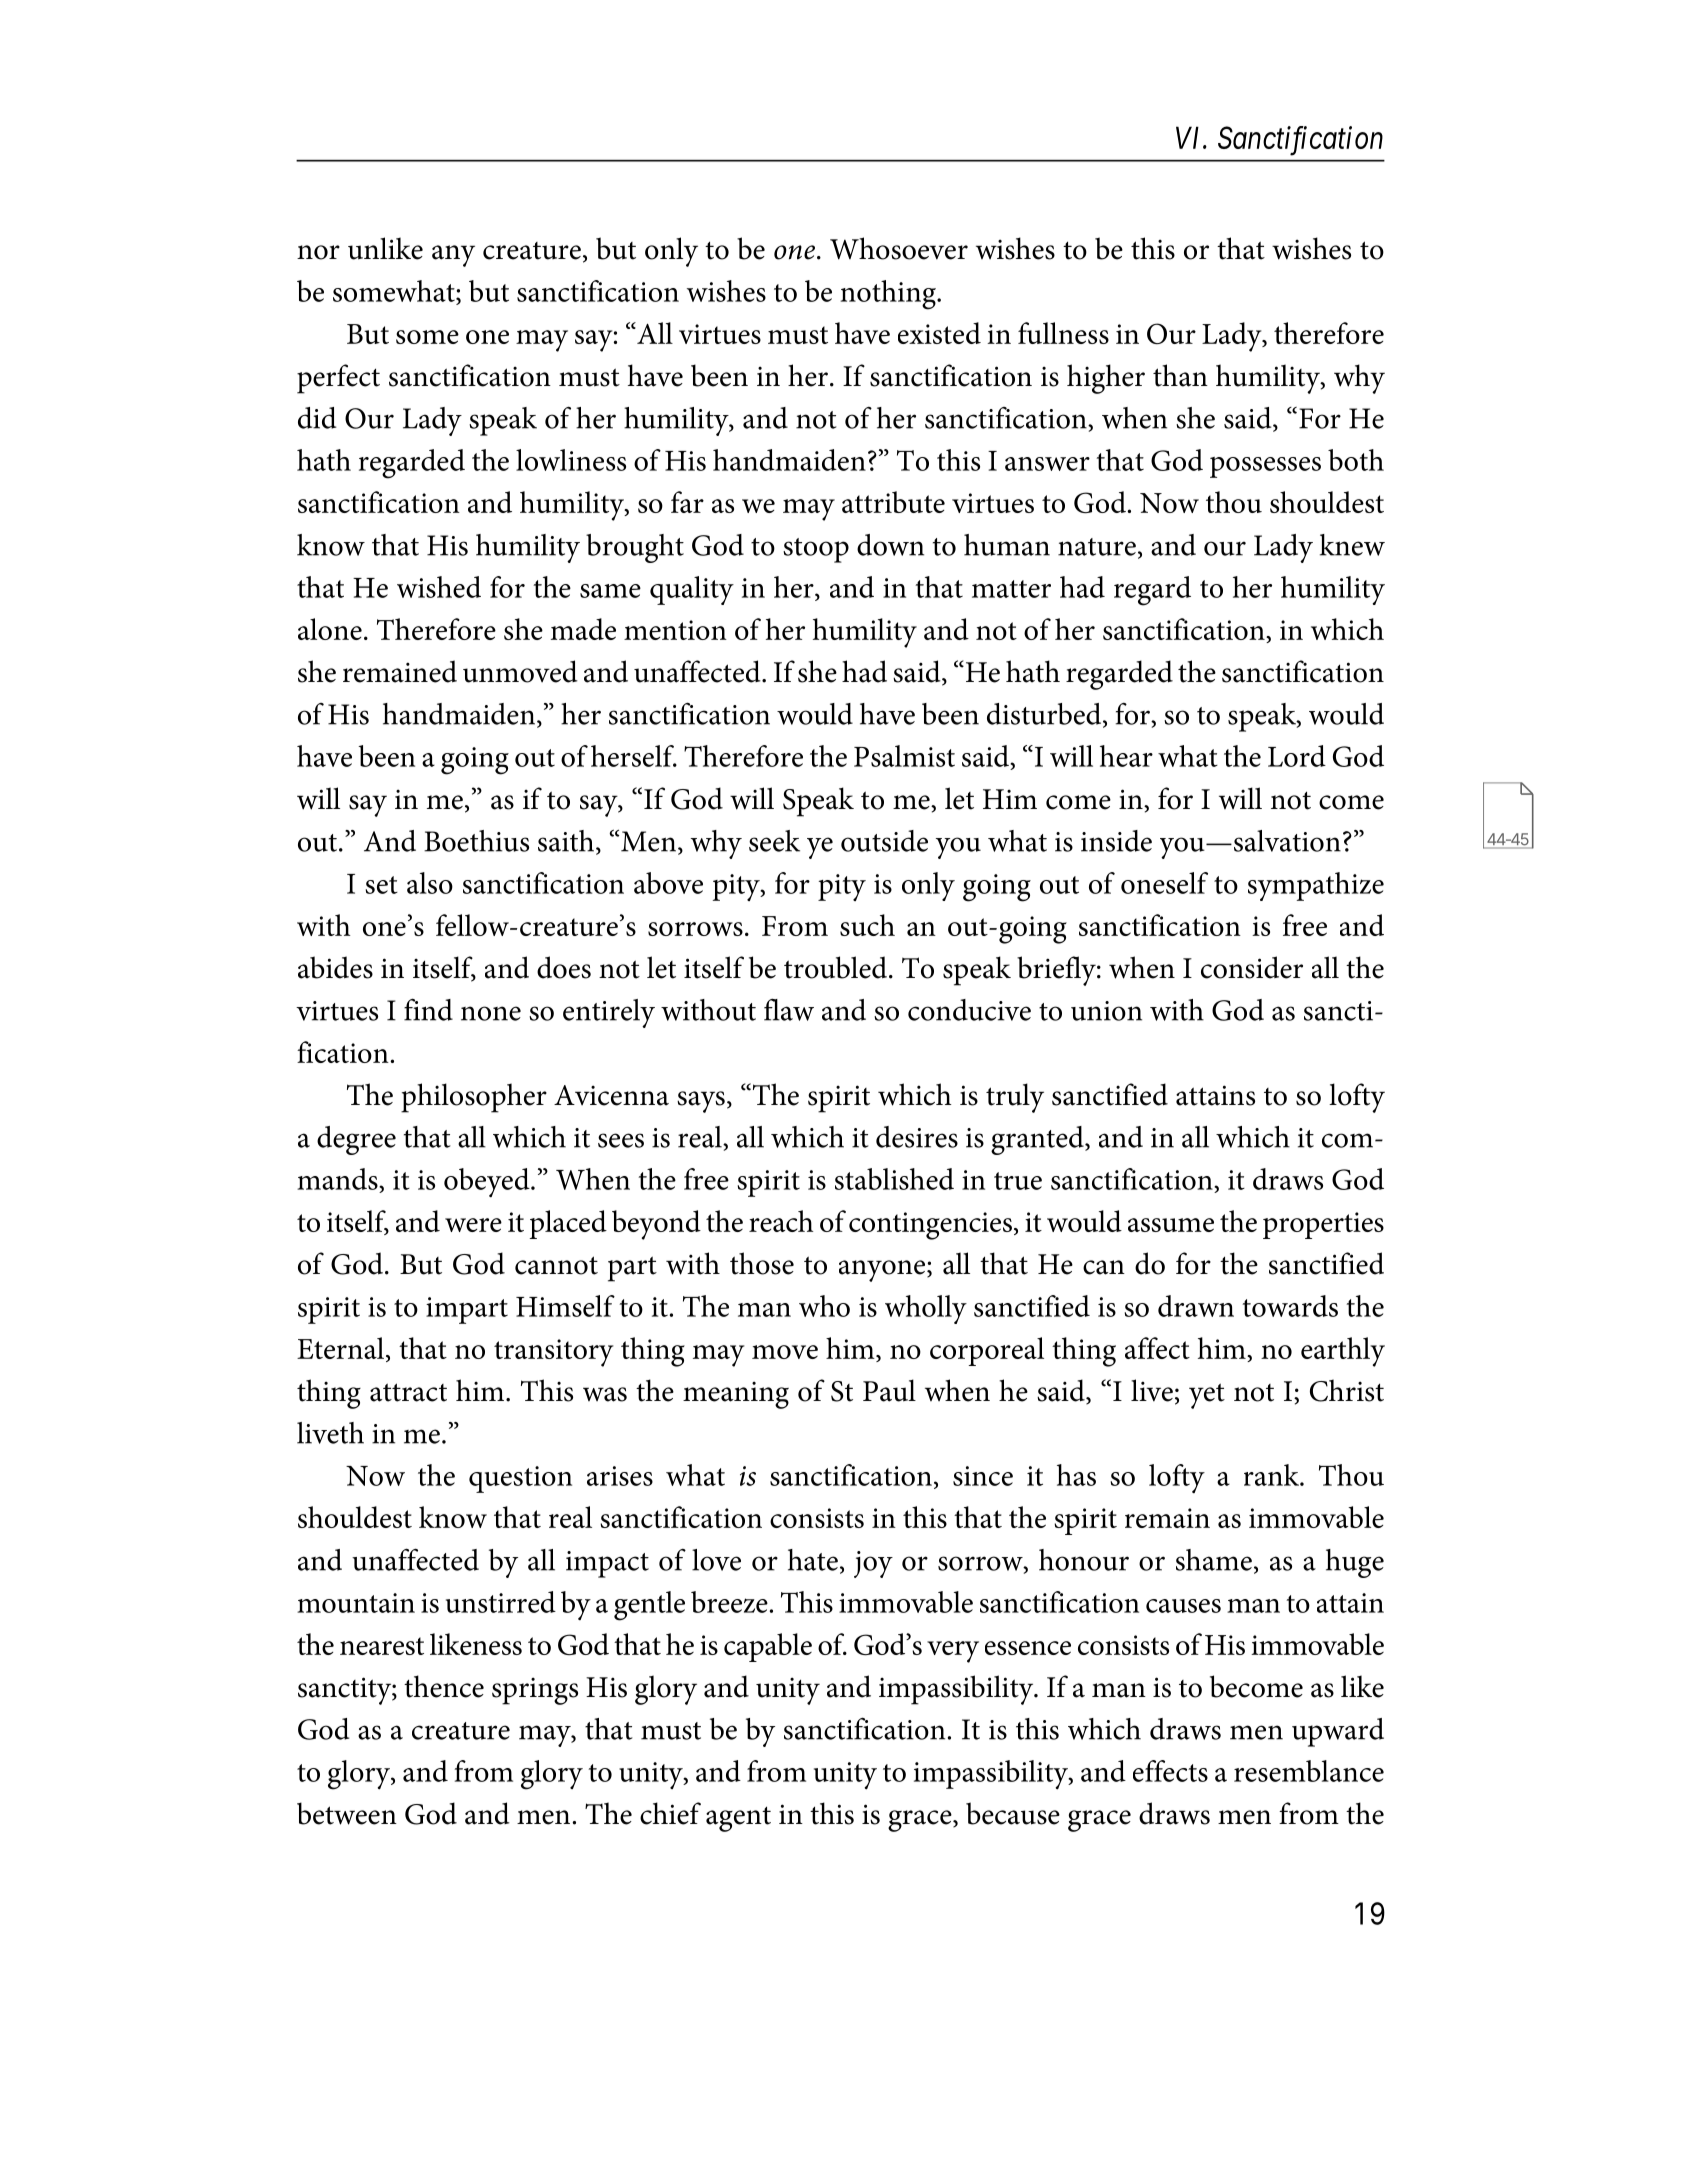  I want to click on nor, so click(318, 252).
